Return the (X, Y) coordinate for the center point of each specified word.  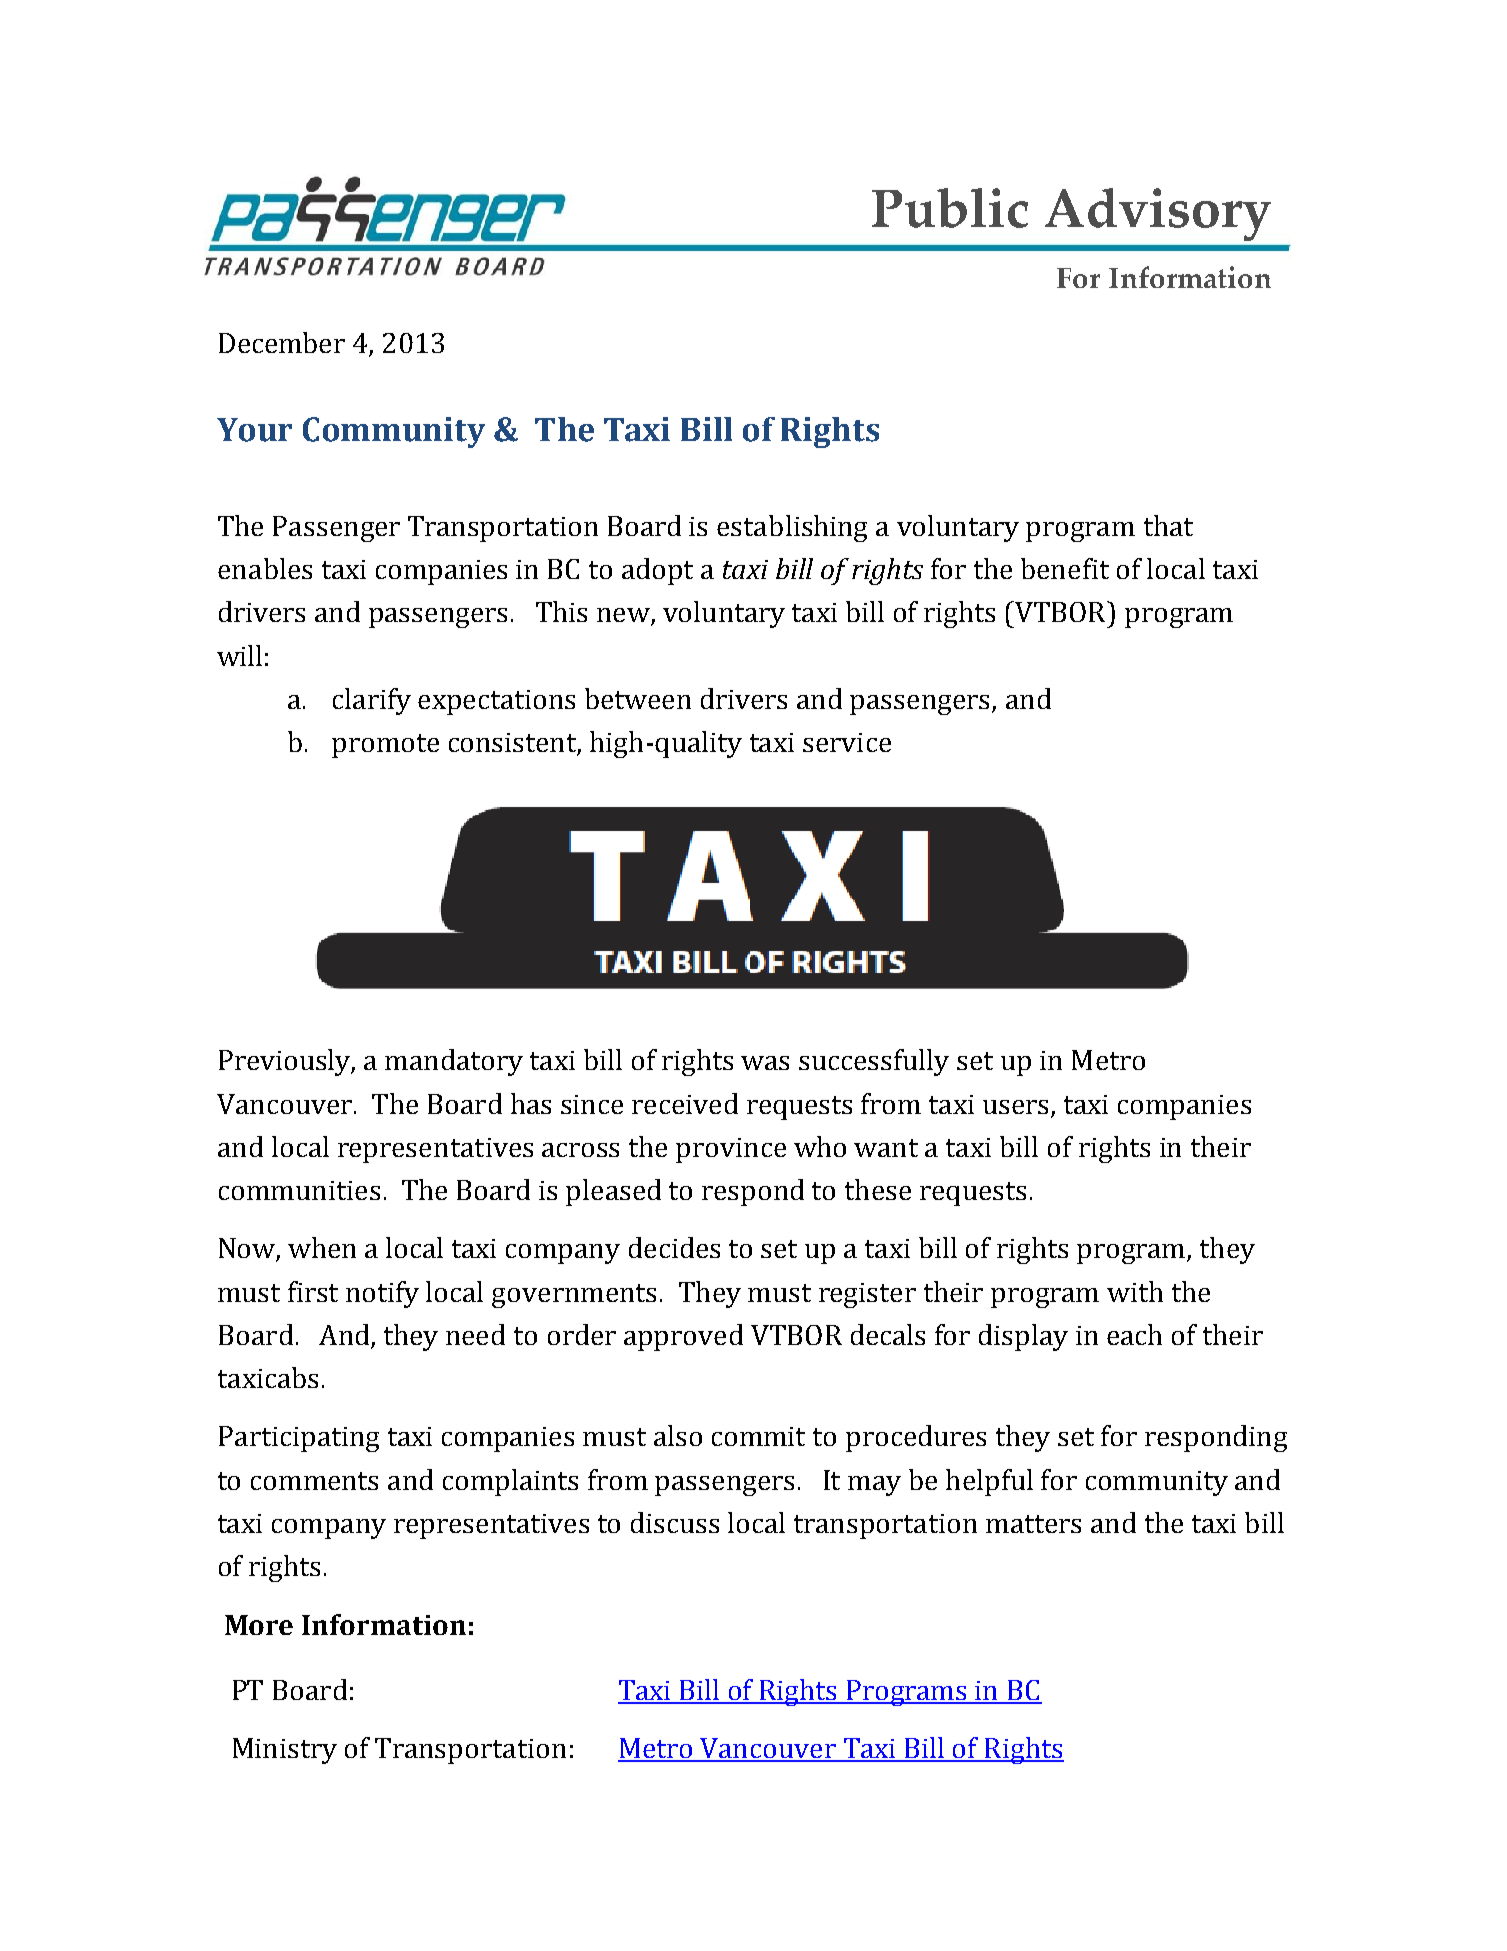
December (282, 342)
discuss (675, 1522)
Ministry (285, 1751)
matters (1033, 1524)
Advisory (1158, 214)
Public (950, 208)
